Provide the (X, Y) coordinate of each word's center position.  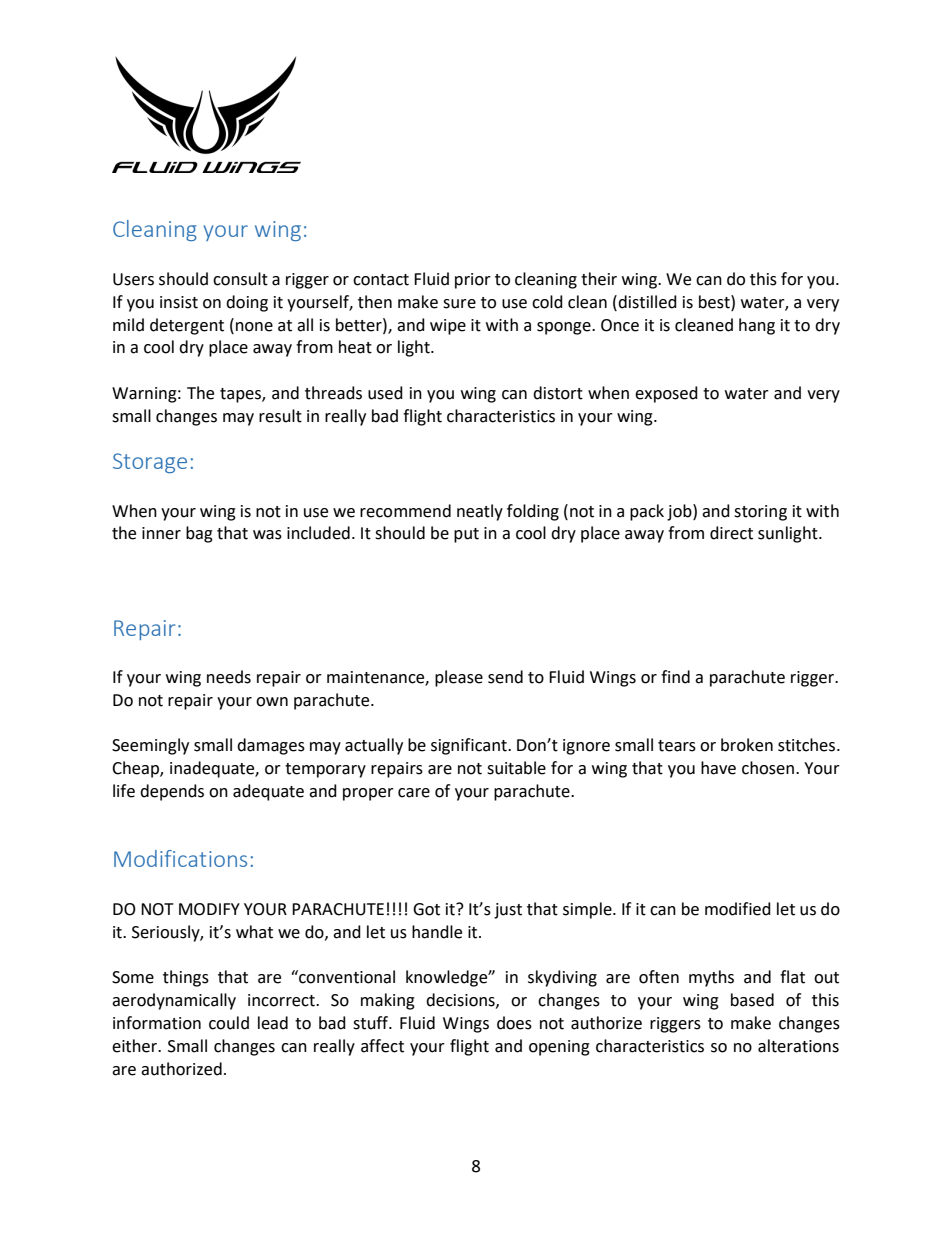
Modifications (180, 858)
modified (738, 909)
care (414, 793)
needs (229, 677)
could (229, 1023)
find (675, 677)
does (514, 1023)
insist (179, 302)
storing (760, 513)
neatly (480, 512)
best (715, 302)
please (459, 678)
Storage (150, 463)
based (752, 1000)
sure (459, 304)
